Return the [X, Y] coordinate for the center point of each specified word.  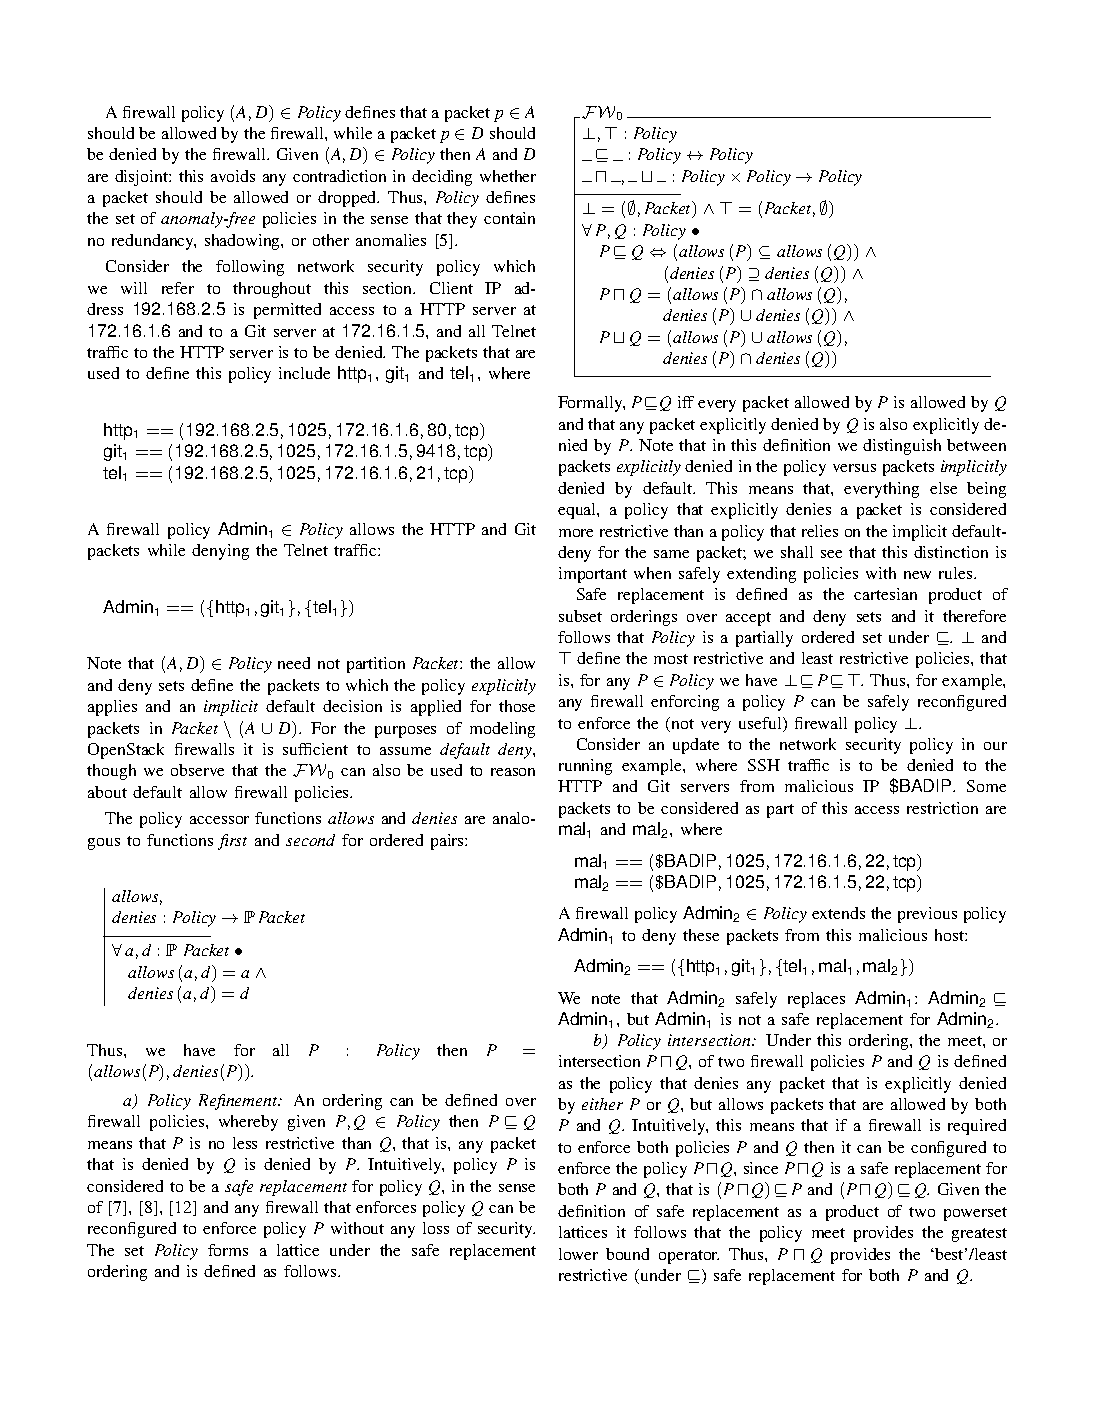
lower [578, 1254]
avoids [233, 176]
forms [228, 1250]
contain [509, 218]
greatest [979, 1235]
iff [686, 402]
